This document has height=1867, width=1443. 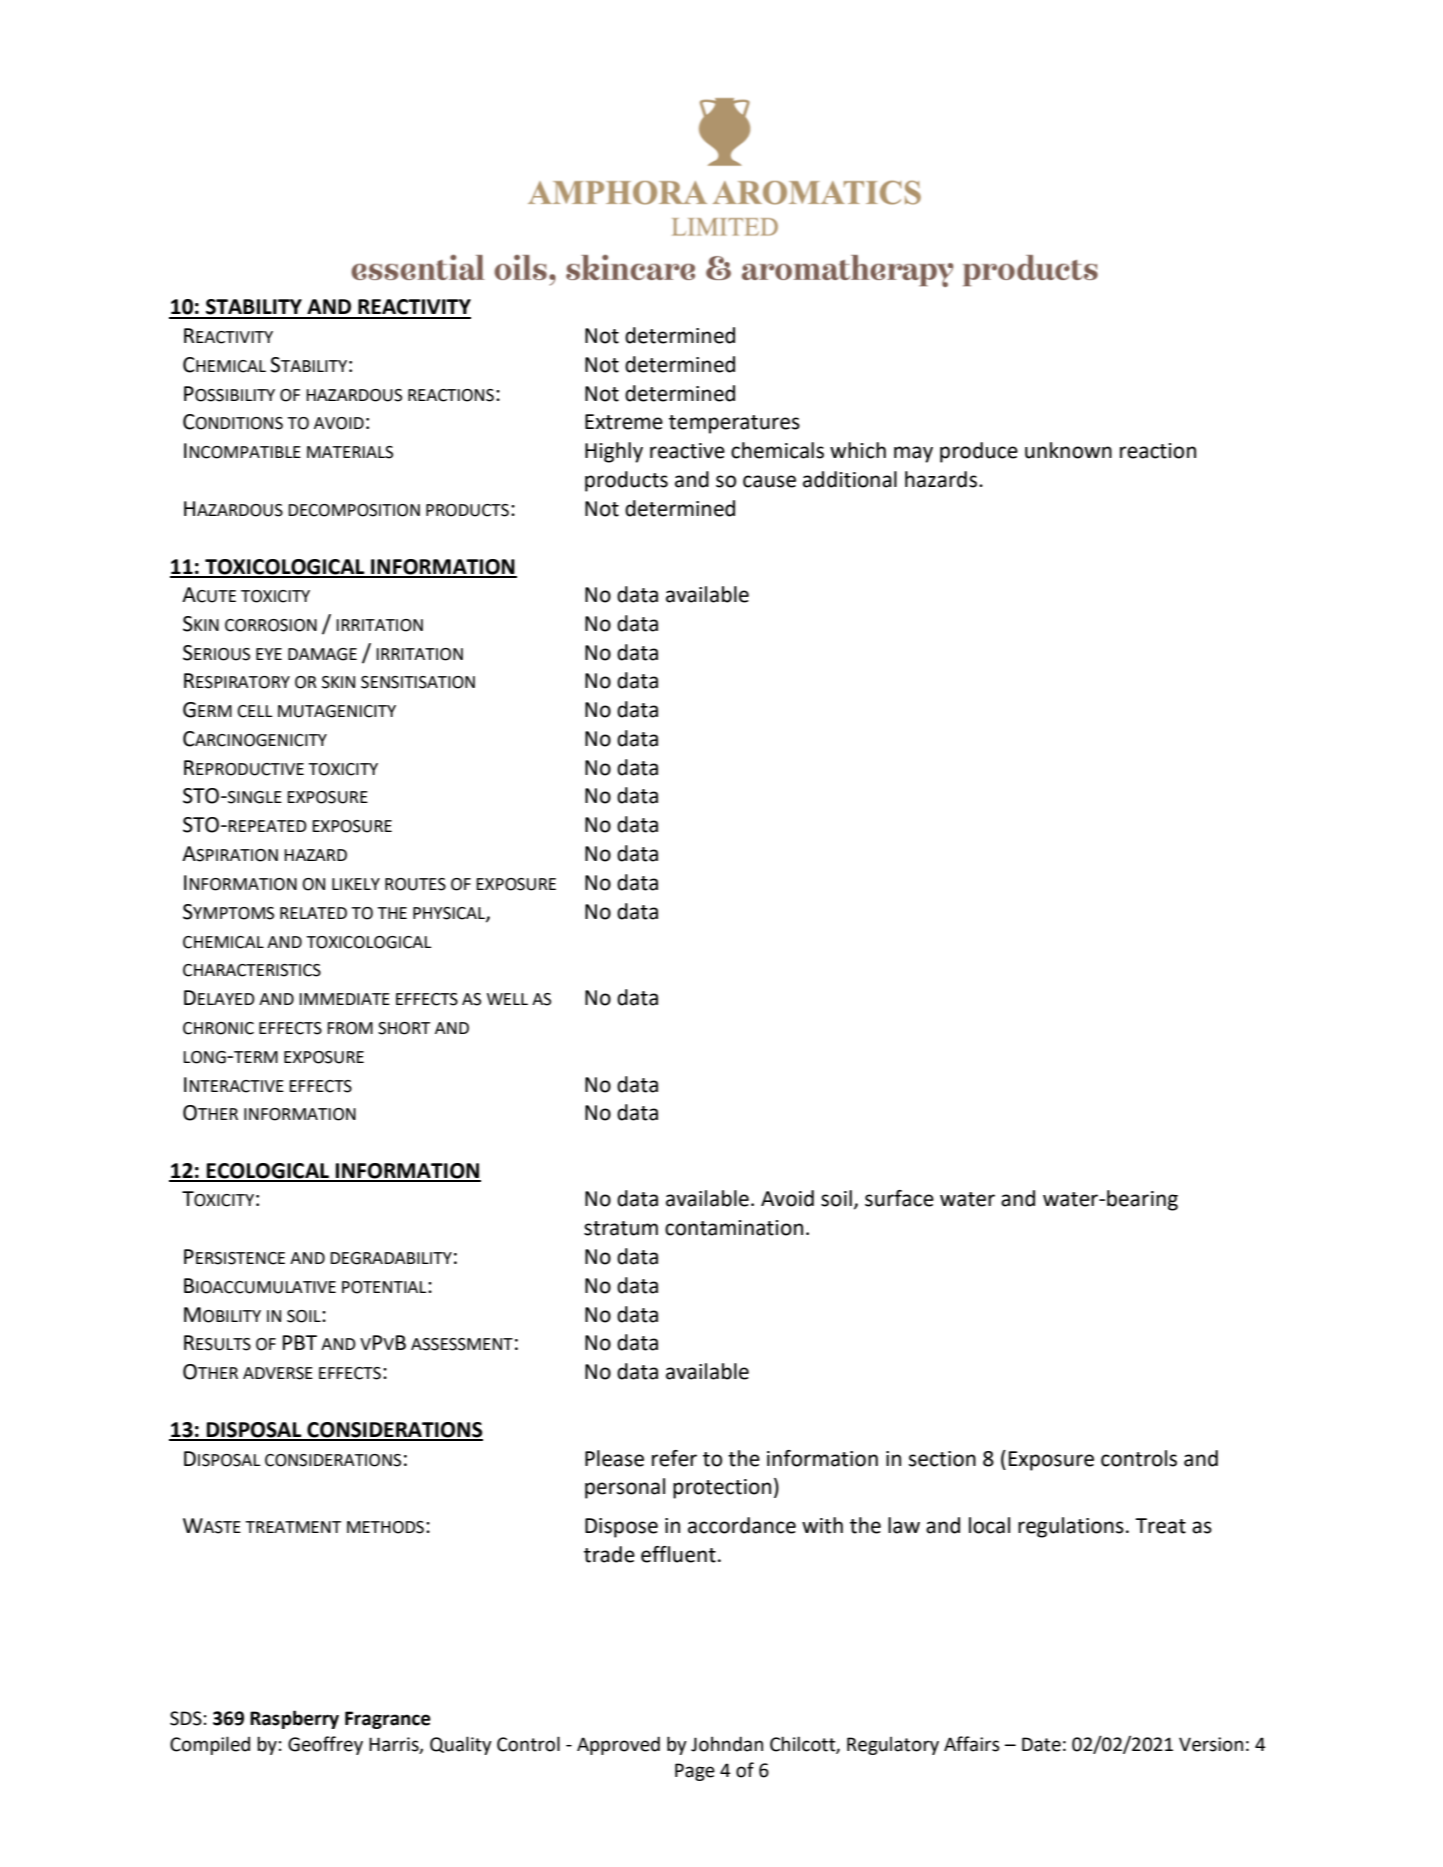 I want to click on ROUTES, so click(x=415, y=884).
